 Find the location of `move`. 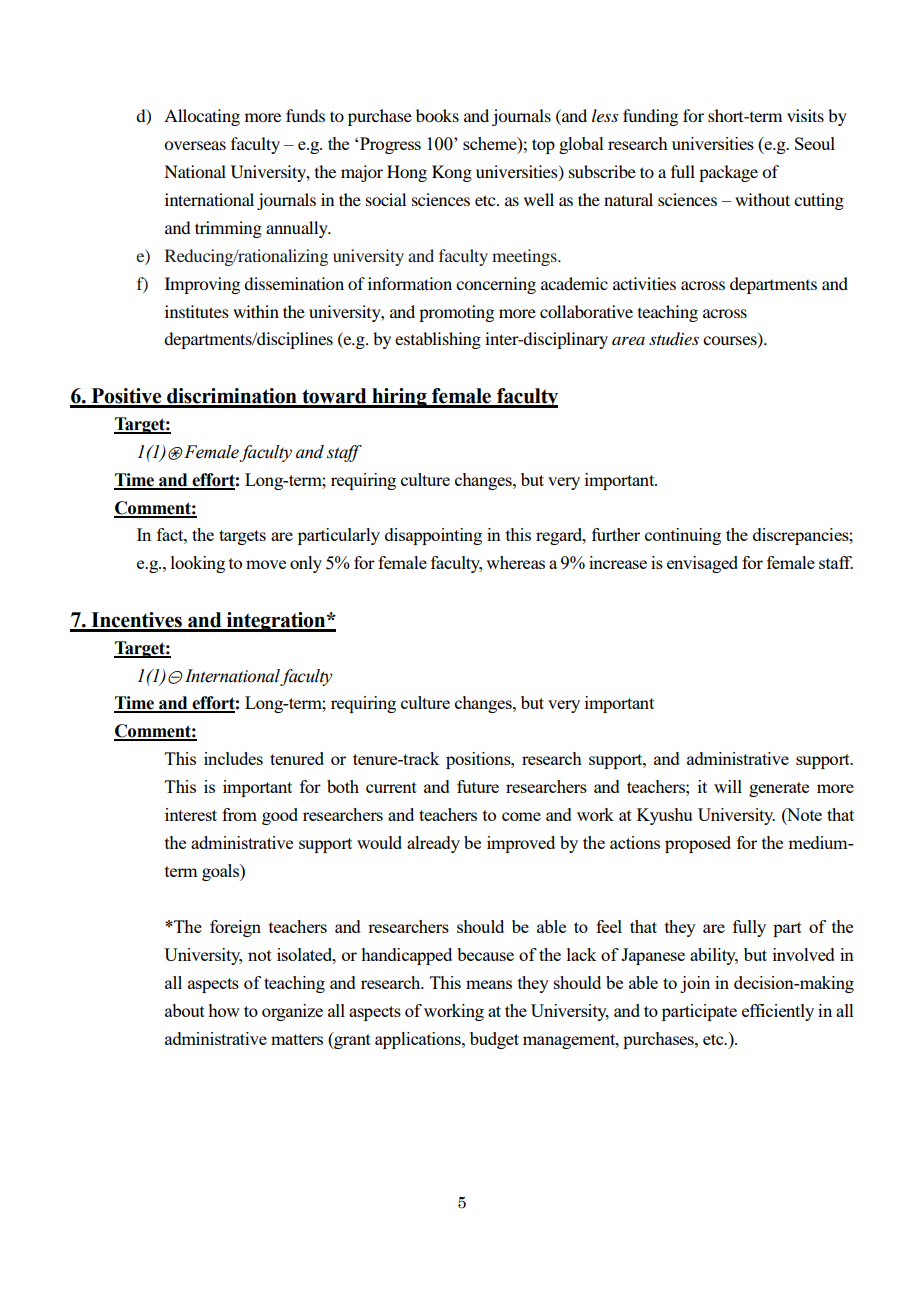

move is located at coordinates (266, 564).
